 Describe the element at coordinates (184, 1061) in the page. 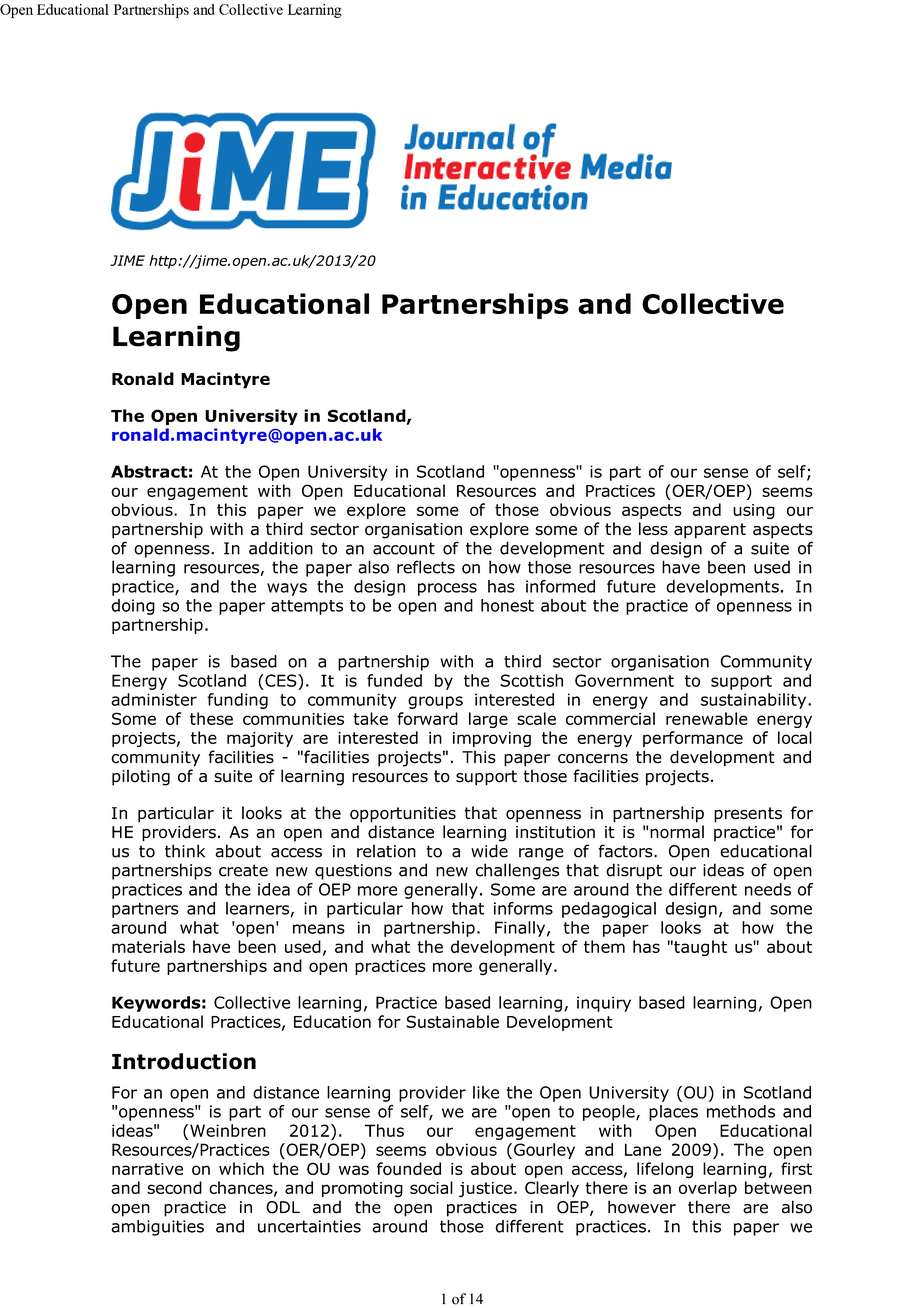

I see `Introduction` at that location.
